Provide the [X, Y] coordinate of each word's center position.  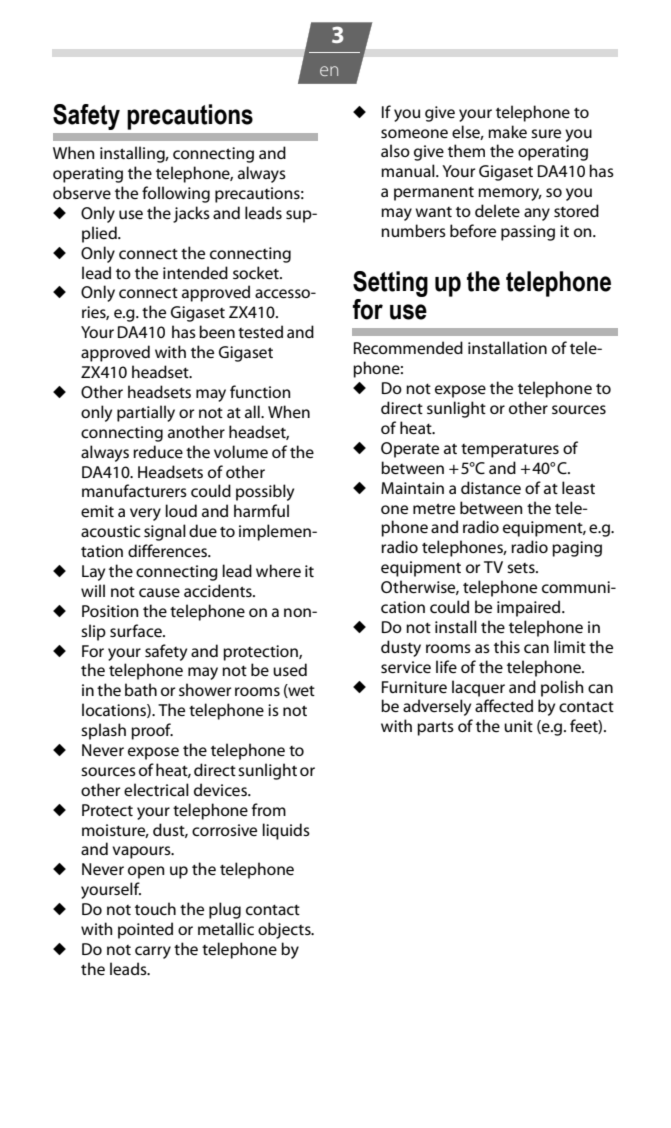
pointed [145, 930]
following [176, 194]
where [278, 570]
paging [577, 549]
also [395, 150]
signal [165, 532]
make [507, 131]
